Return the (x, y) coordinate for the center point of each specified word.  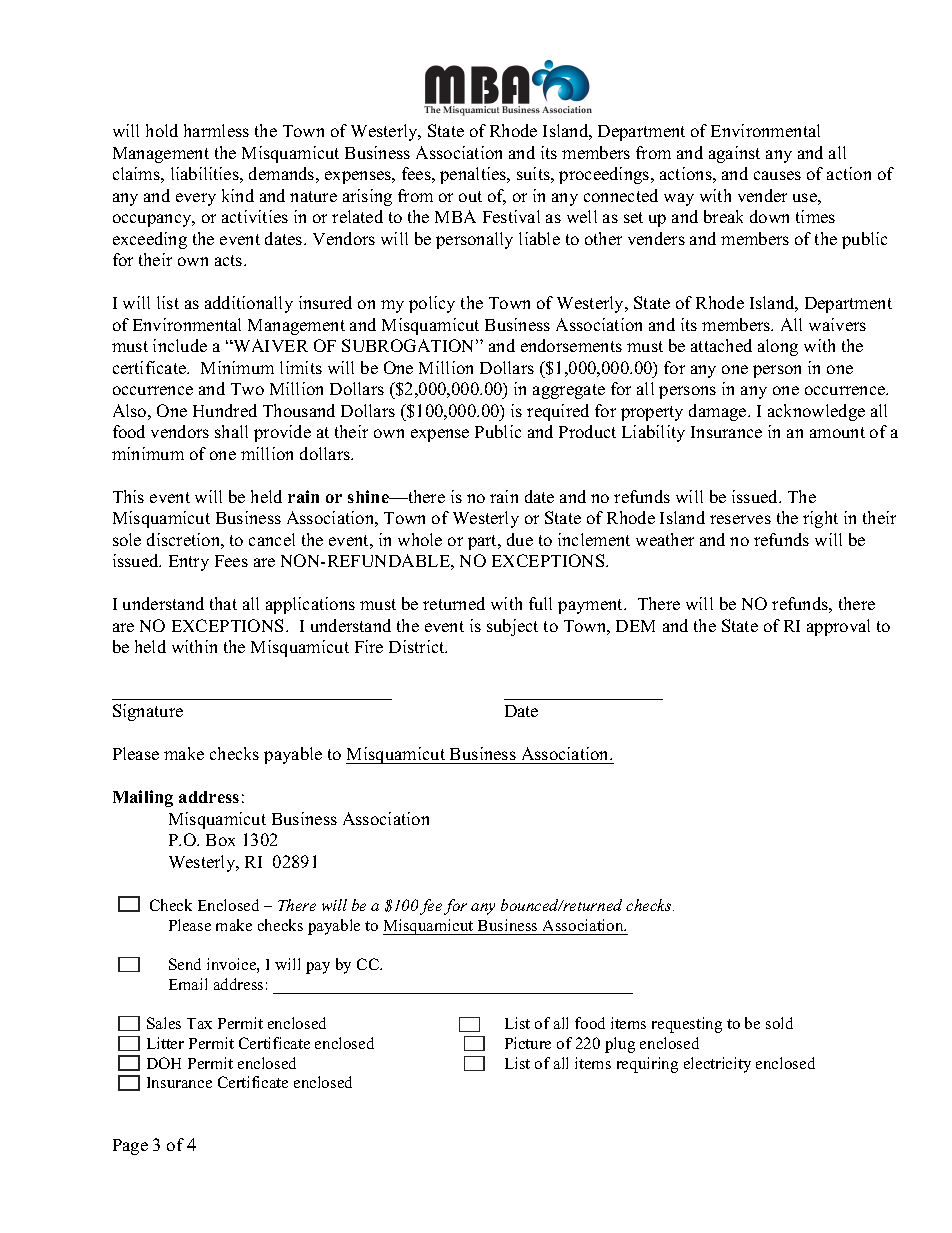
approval (838, 627)
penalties (474, 175)
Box (220, 840)
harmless (216, 130)
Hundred (225, 410)
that (223, 603)
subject (512, 627)
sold (779, 1023)
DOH (164, 1063)
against (734, 154)
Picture (528, 1043)
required (558, 412)
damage (719, 412)
